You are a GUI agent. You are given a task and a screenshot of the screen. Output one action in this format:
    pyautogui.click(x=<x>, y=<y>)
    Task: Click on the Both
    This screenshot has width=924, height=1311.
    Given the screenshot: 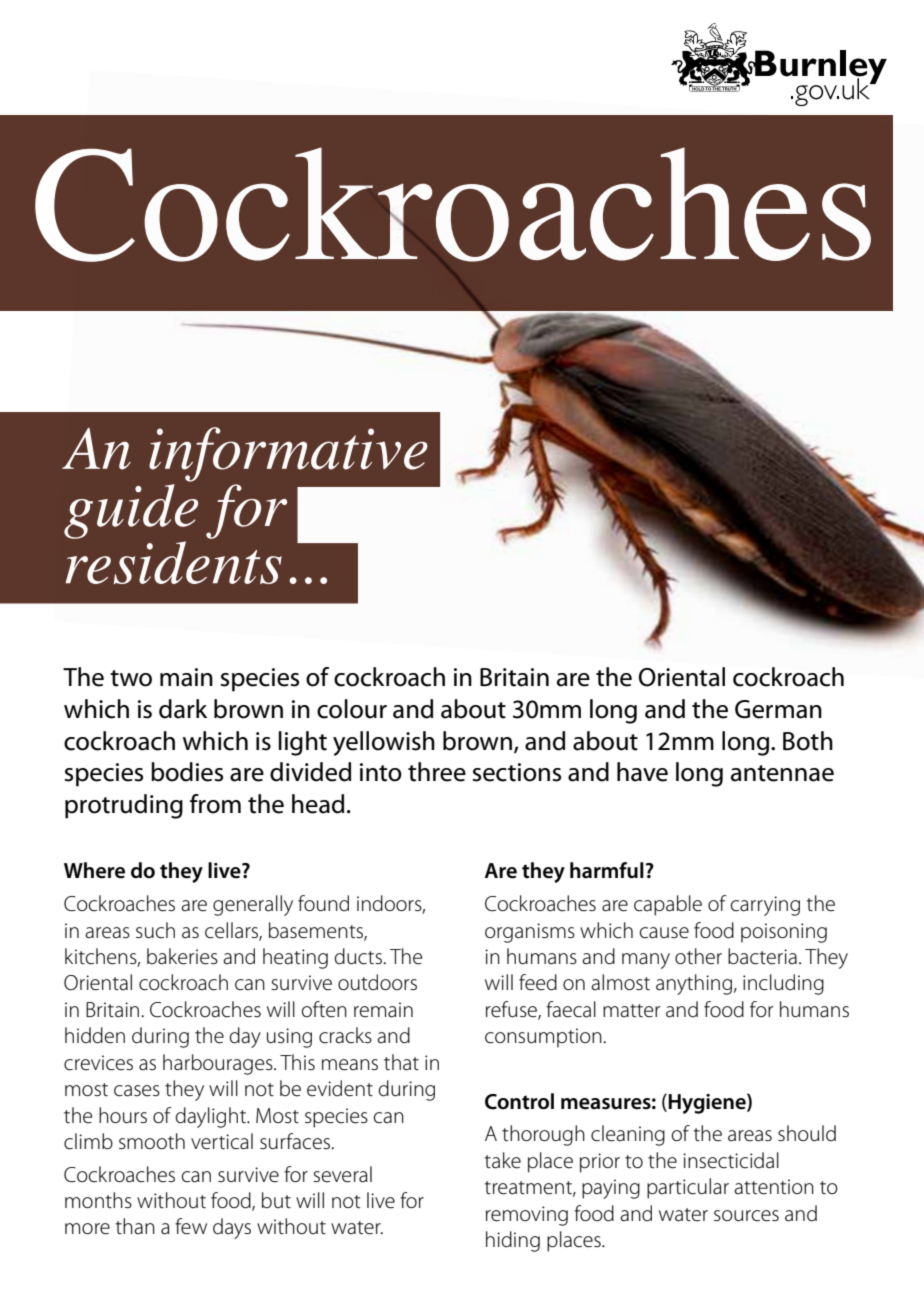 What is the action you would take?
    pyautogui.click(x=808, y=741)
